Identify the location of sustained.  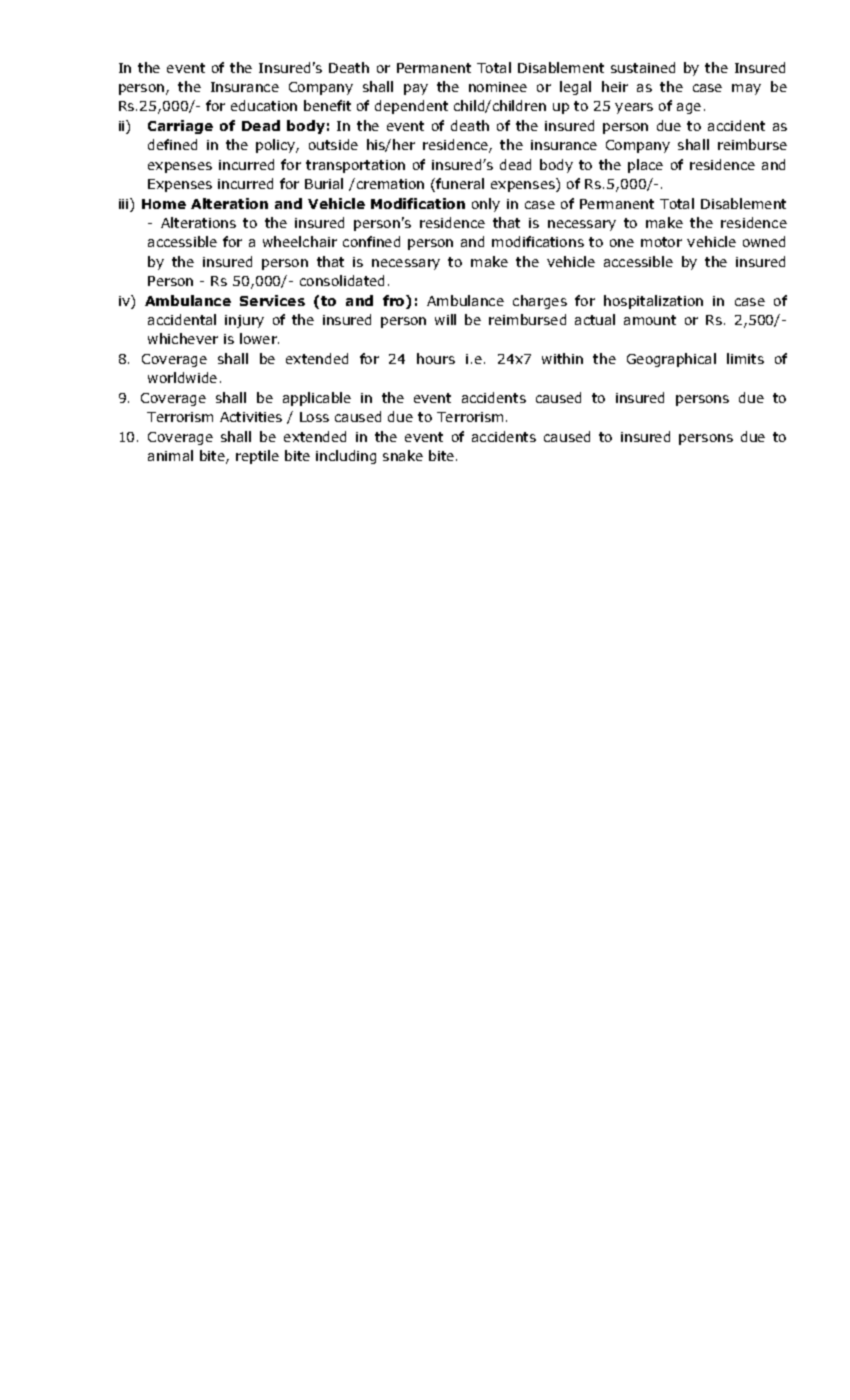
(643, 67).
